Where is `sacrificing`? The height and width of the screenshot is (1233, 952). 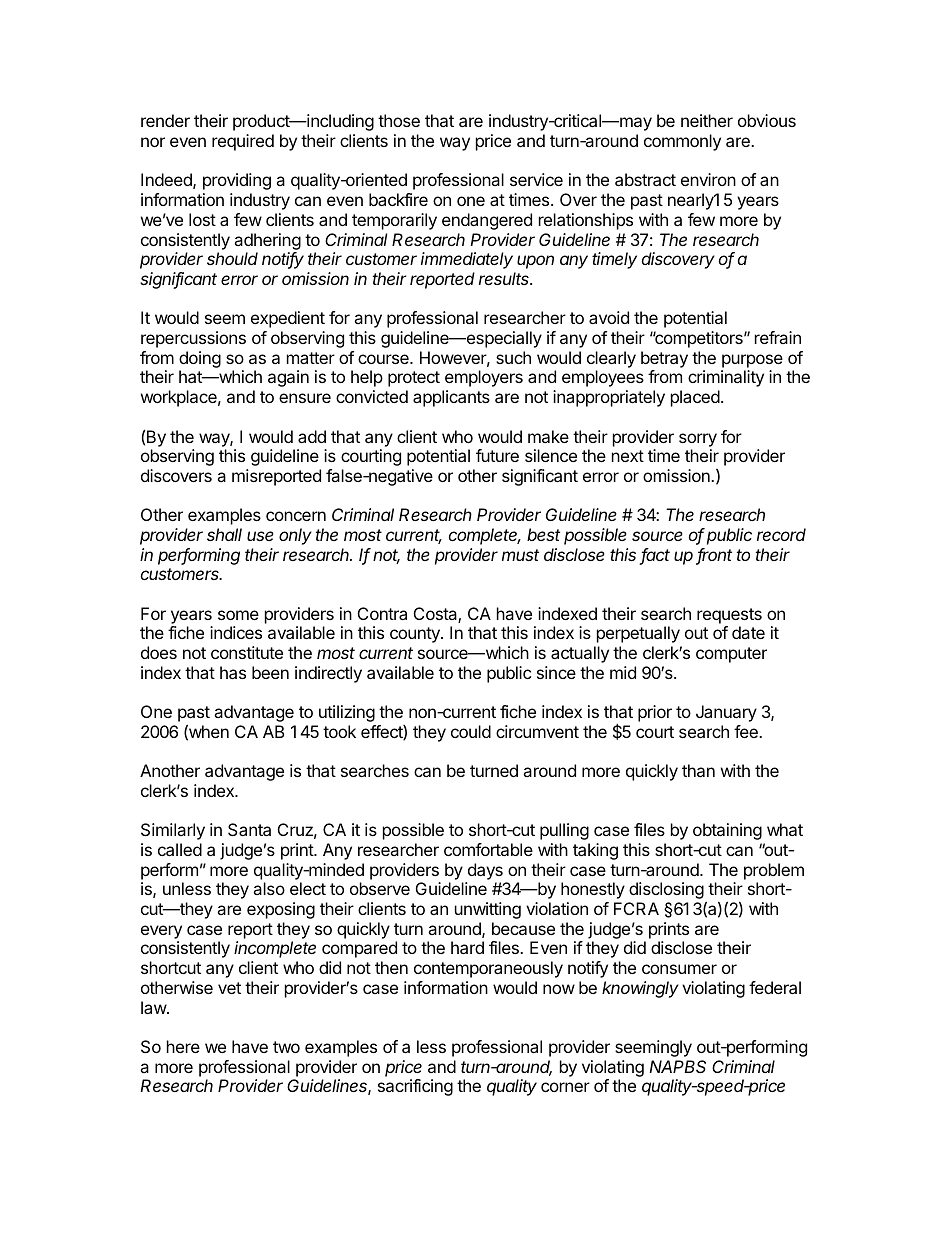
sacrificing is located at coordinates (415, 1087).
